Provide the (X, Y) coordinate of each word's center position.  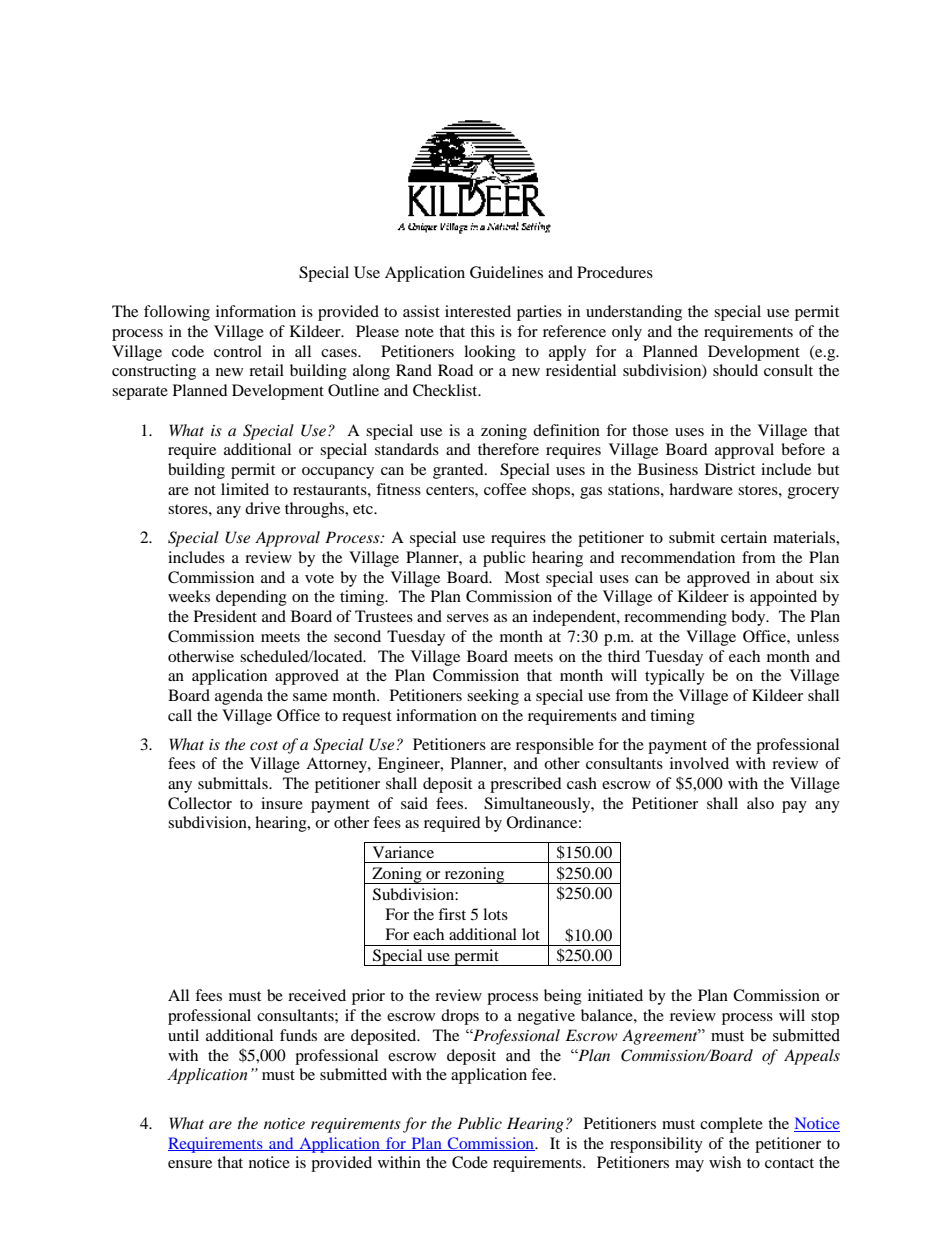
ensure (190, 1164)
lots (495, 914)
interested (478, 311)
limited (245, 489)
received (317, 995)
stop (825, 1018)
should (735, 370)
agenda (239, 697)
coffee (505, 489)
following (177, 313)
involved (699, 763)
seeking (493, 697)
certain (744, 537)
